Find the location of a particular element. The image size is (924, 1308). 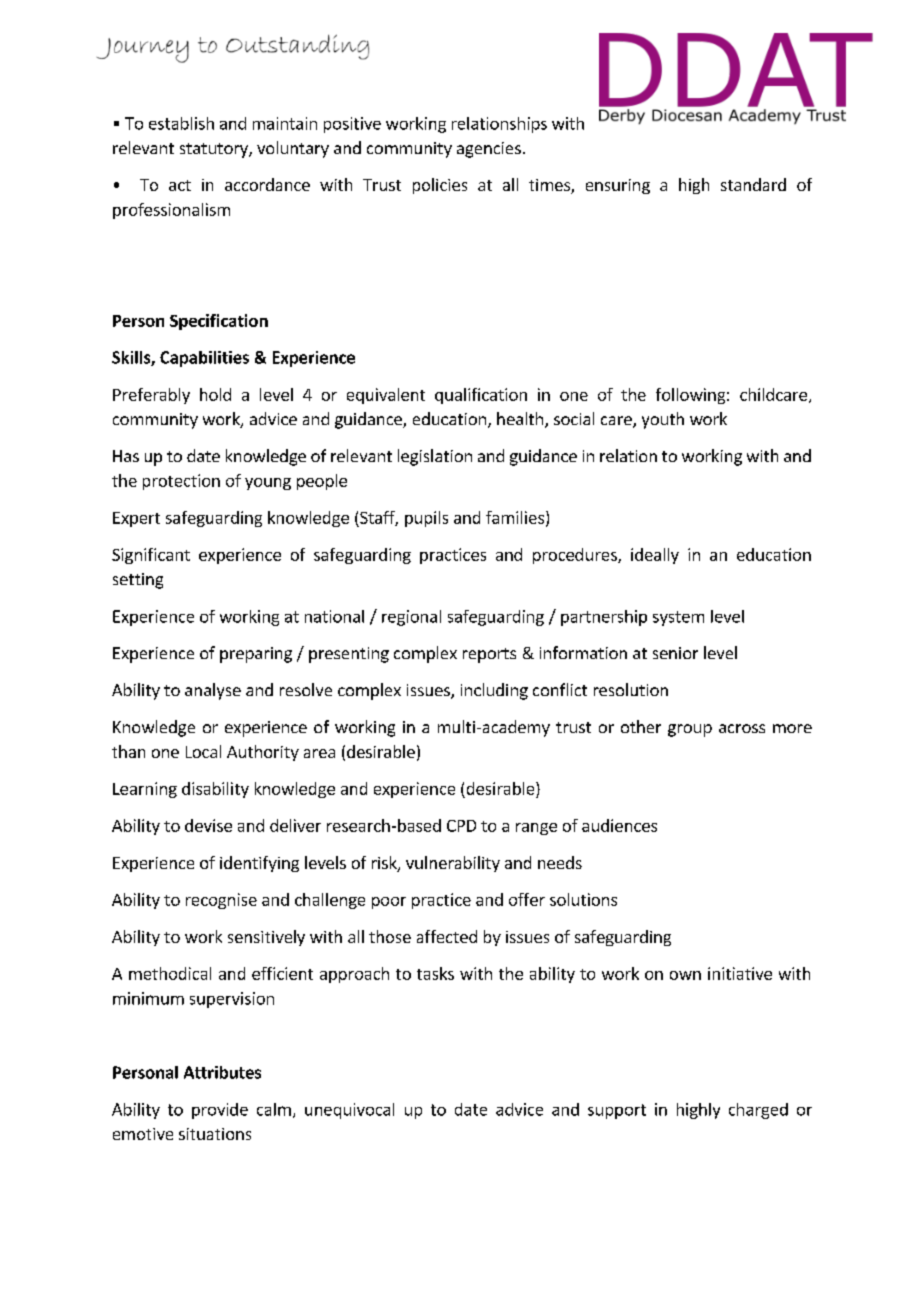

provide is located at coordinates (220, 1111).
